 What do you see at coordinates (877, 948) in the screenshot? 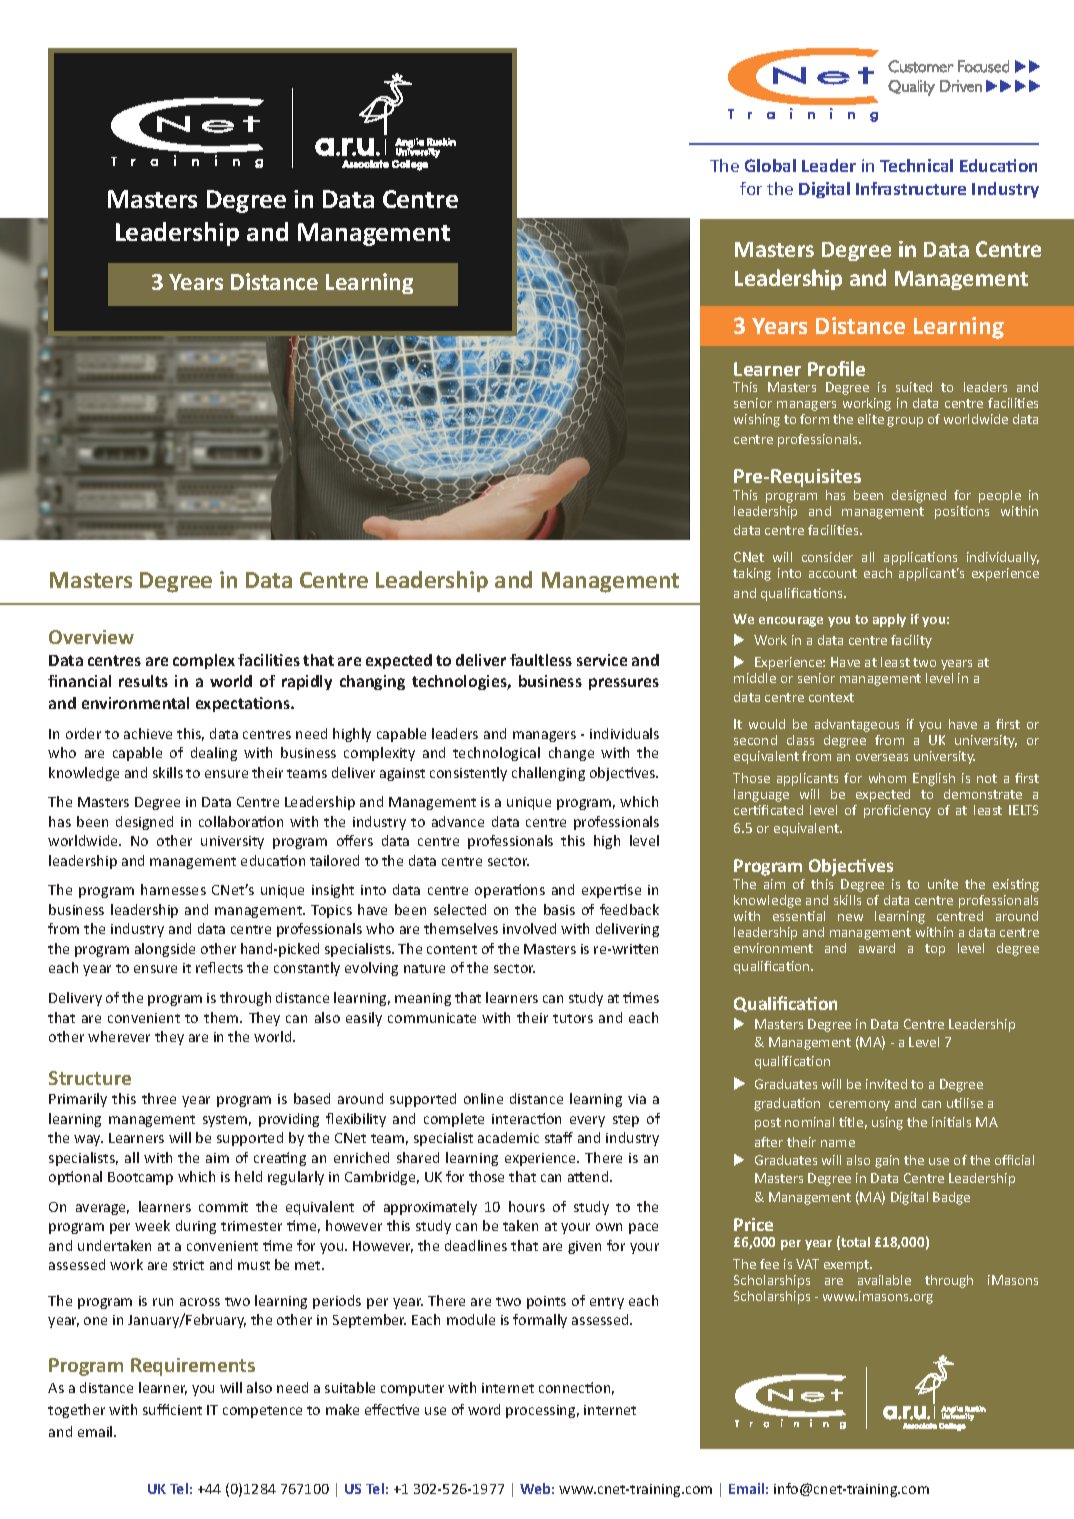
I see `award` at bounding box center [877, 948].
